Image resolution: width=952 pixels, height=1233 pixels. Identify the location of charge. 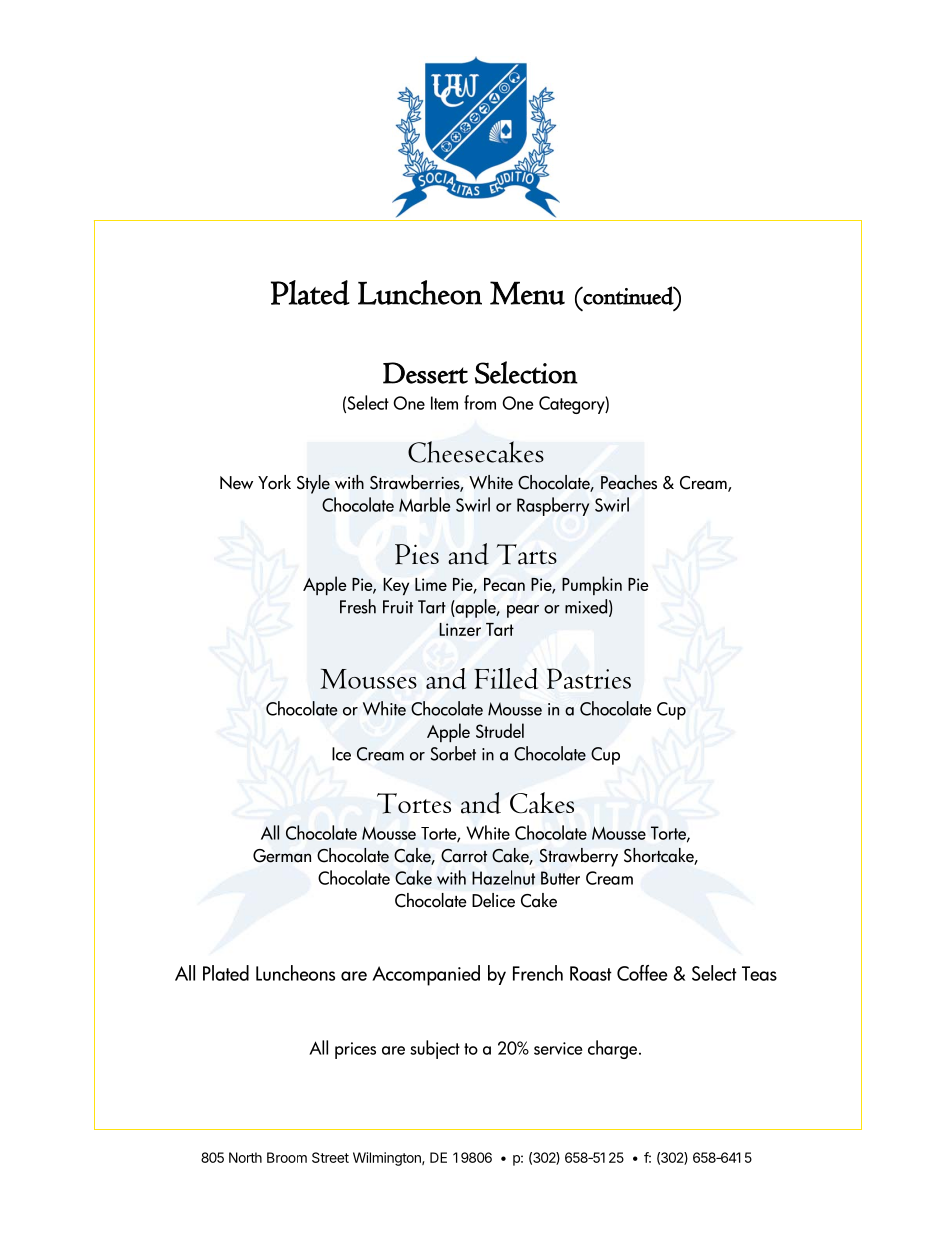
(614, 1049).
